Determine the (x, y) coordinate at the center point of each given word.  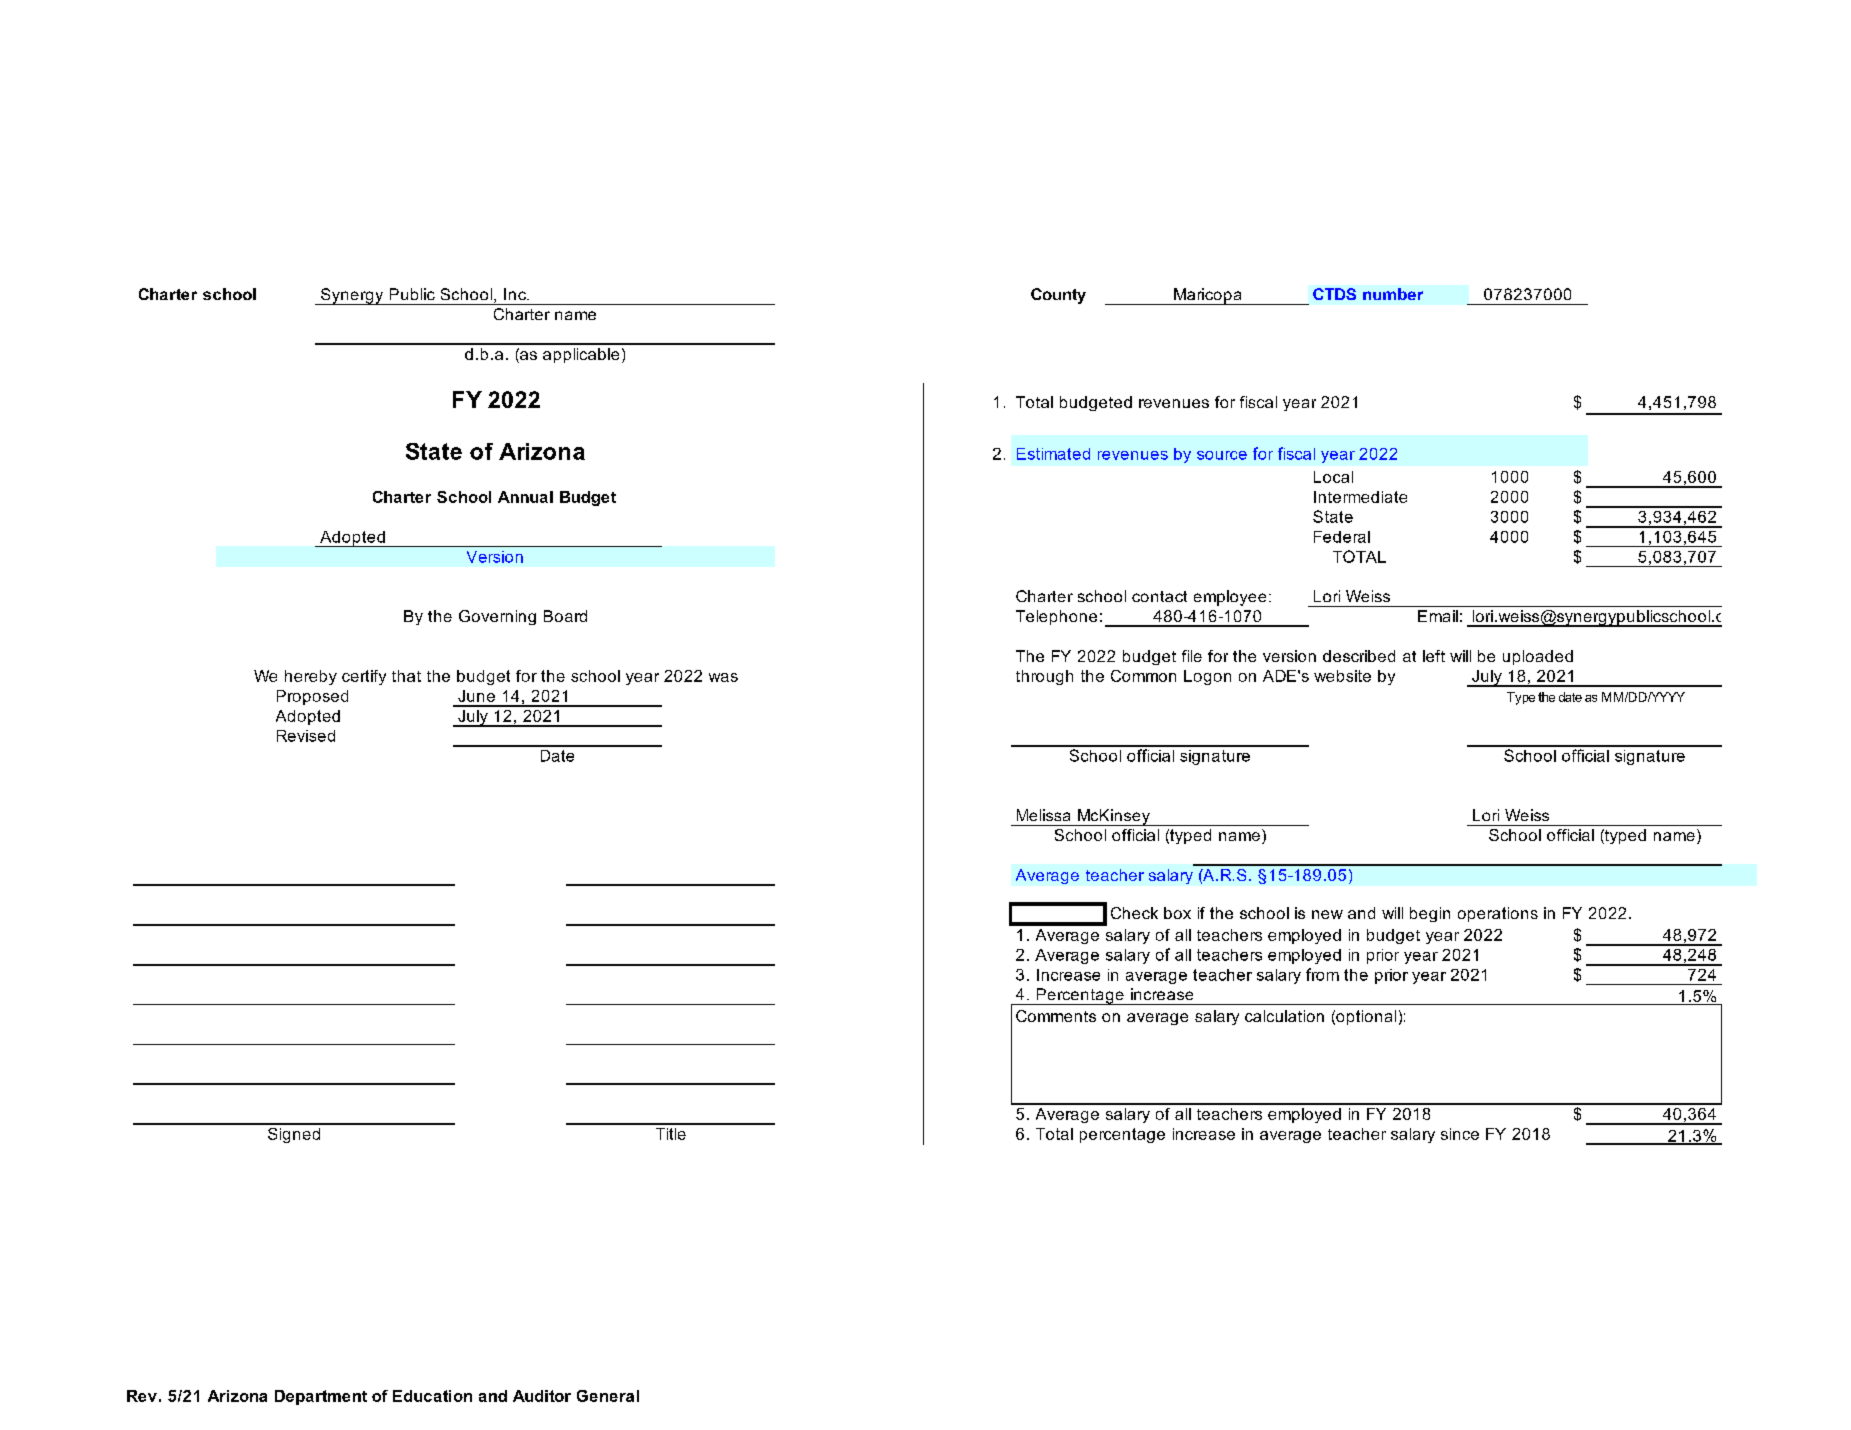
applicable (581, 355)
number (1393, 294)
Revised (306, 736)
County (1058, 296)
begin (1430, 914)
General (608, 1396)
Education (432, 1396)
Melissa (1043, 815)
